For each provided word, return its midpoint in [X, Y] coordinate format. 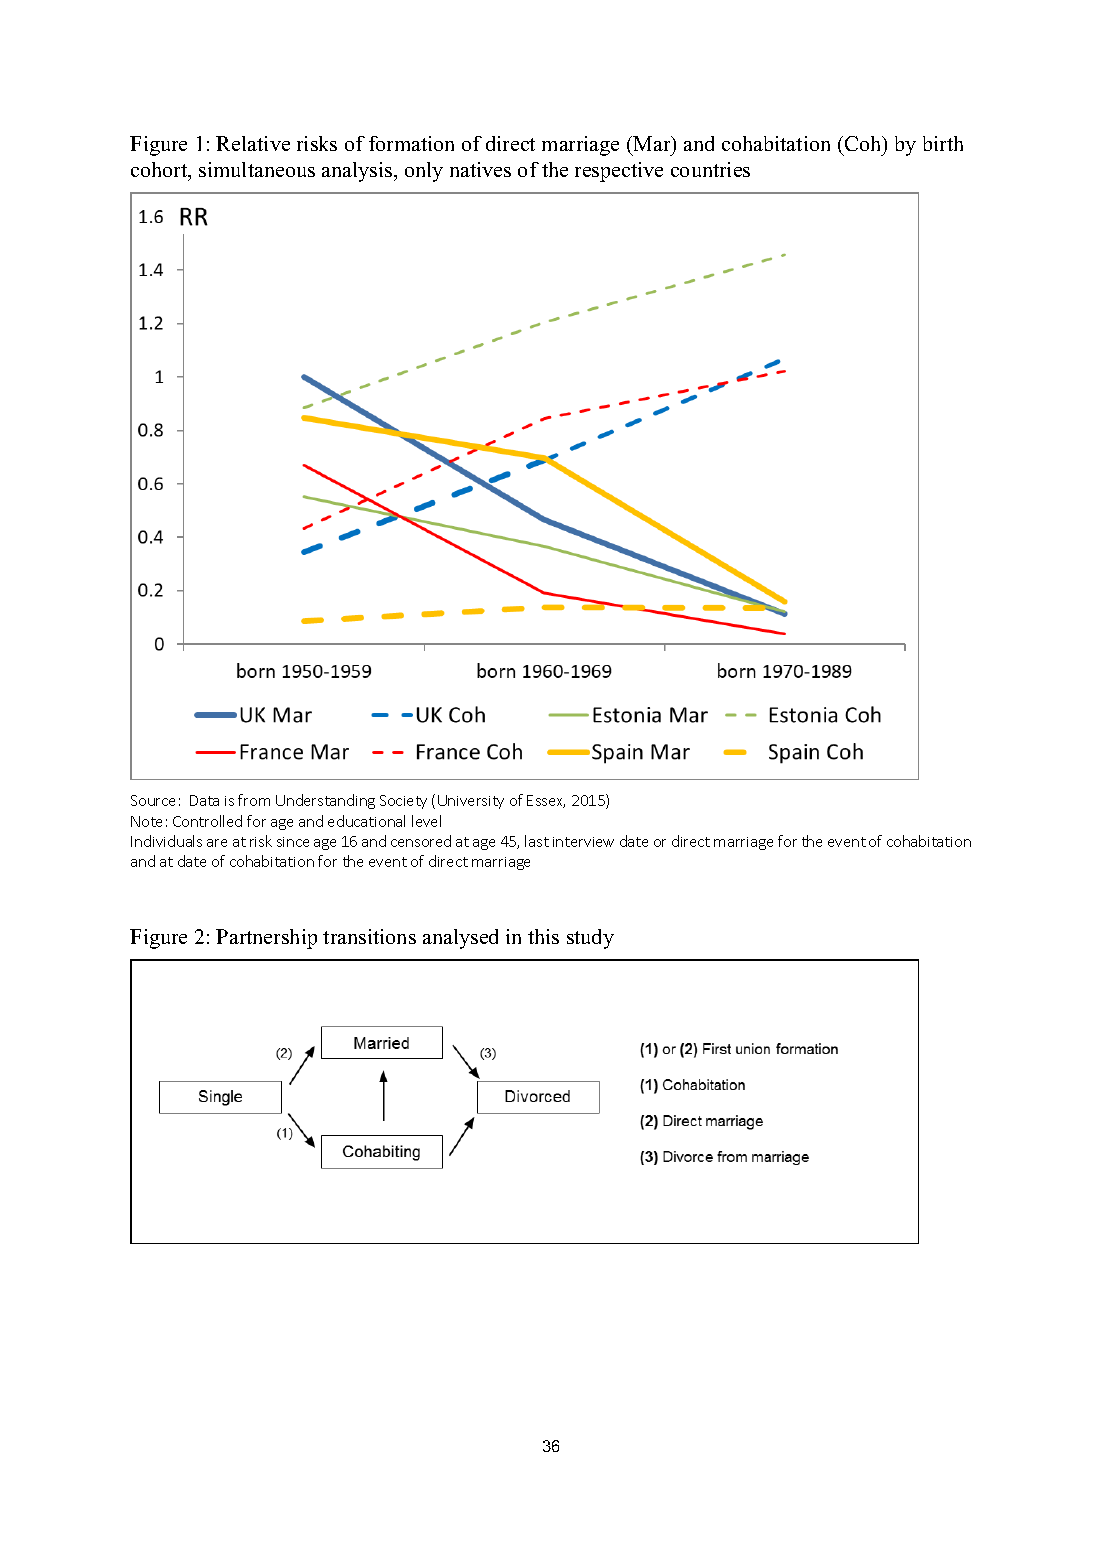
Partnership [266, 939]
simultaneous [257, 169]
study [590, 939]
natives [480, 169]
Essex [546, 801]
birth [943, 143]
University [471, 802]
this [543, 936]
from [254, 800]
